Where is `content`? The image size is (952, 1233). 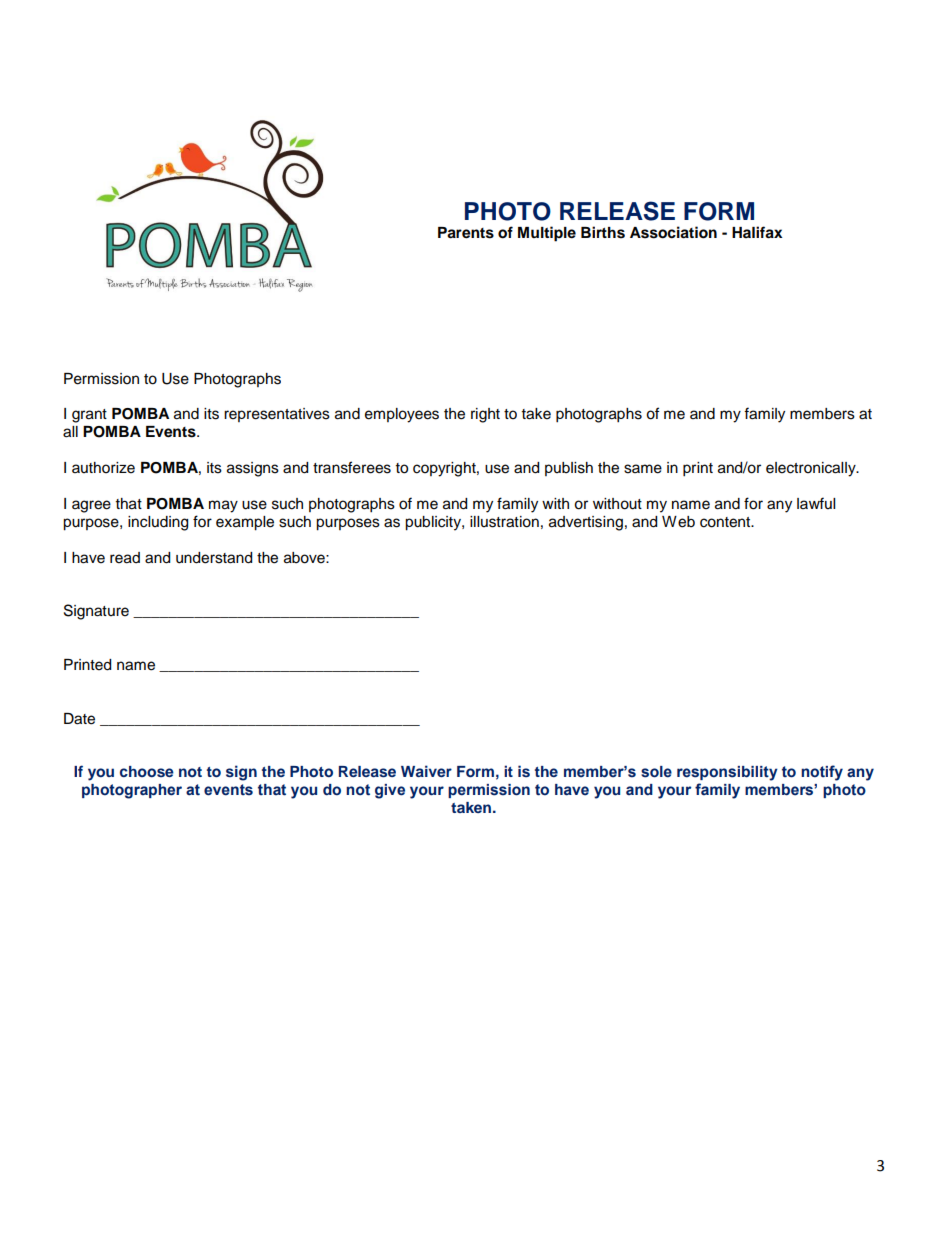 content is located at coordinates (726, 522).
